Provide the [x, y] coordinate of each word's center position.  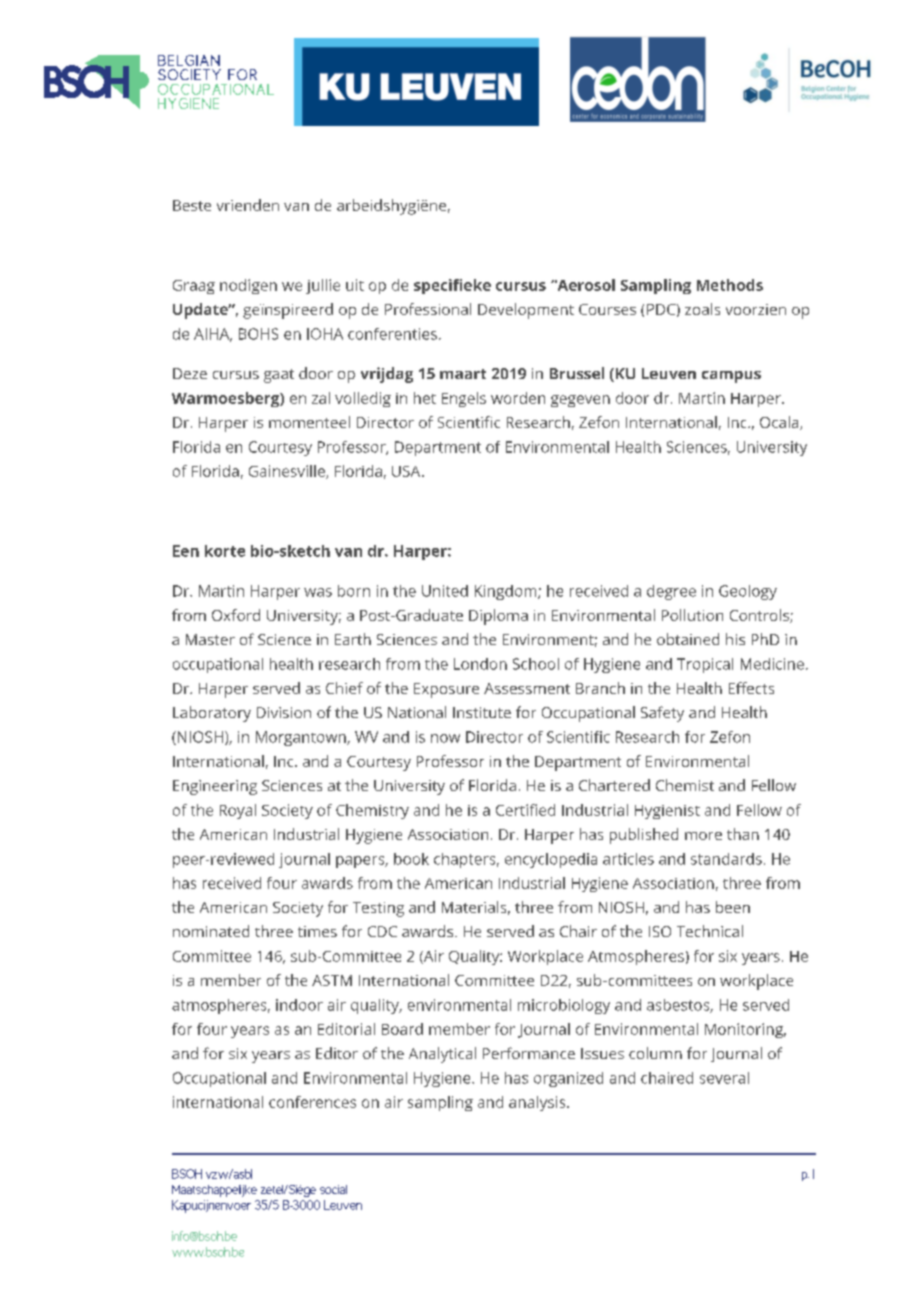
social [333, 1189]
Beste [192, 205]
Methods [730, 285]
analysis [538, 1103]
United [445, 591]
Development [526, 311]
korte [225, 551]
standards [726, 859]
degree [671, 592]
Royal [238, 811]
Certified [525, 810]
